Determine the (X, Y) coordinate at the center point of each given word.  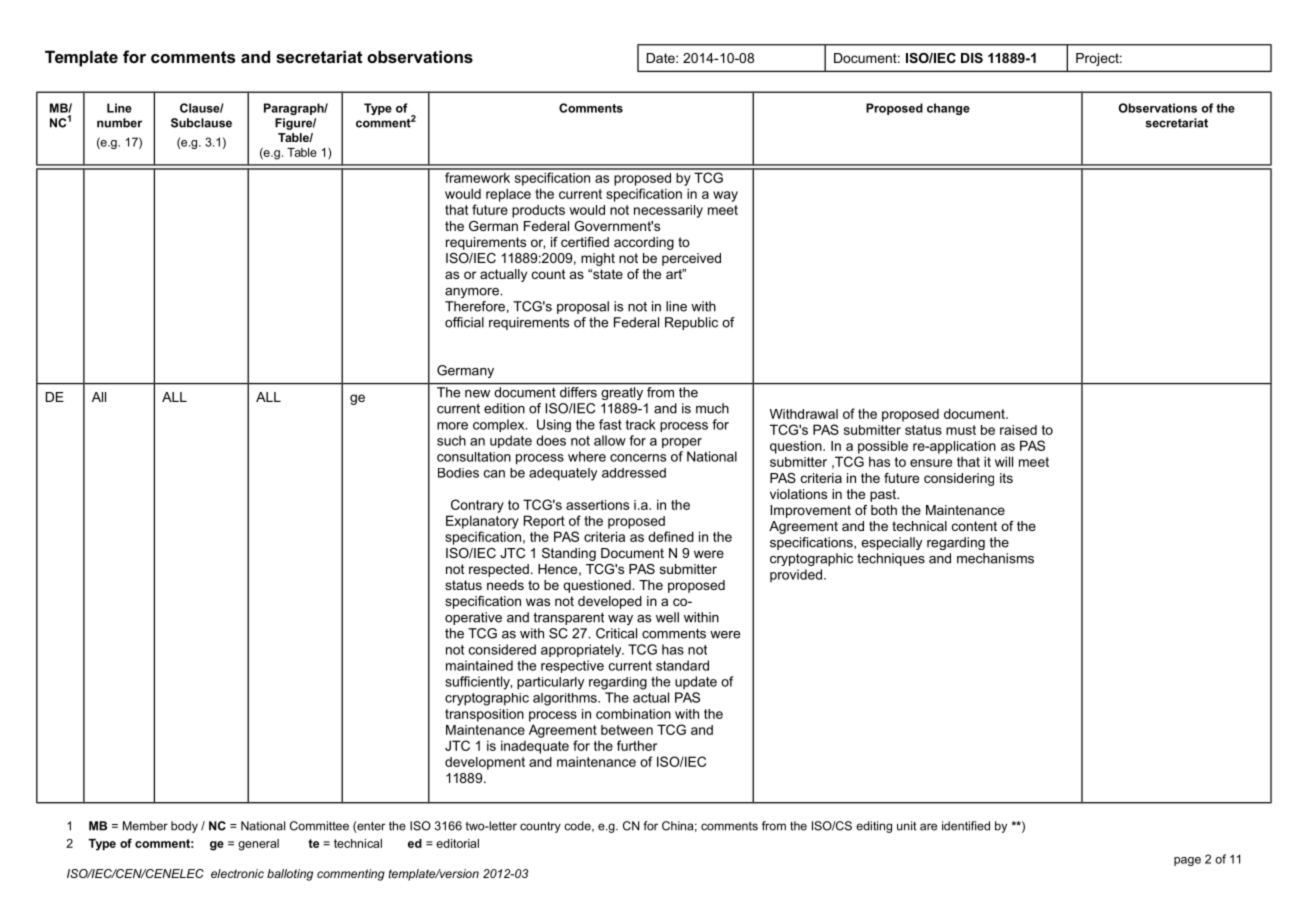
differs (578, 392)
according (644, 243)
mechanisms (995, 558)
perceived (691, 259)
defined (671, 536)
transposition (484, 715)
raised (1018, 430)
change (948, 109)
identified (966, 826)
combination (633, 714)
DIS (972, 58)
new (477, 394)
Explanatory (482, 522)
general (258, 845)
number (119, 123)
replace (508, 195)
